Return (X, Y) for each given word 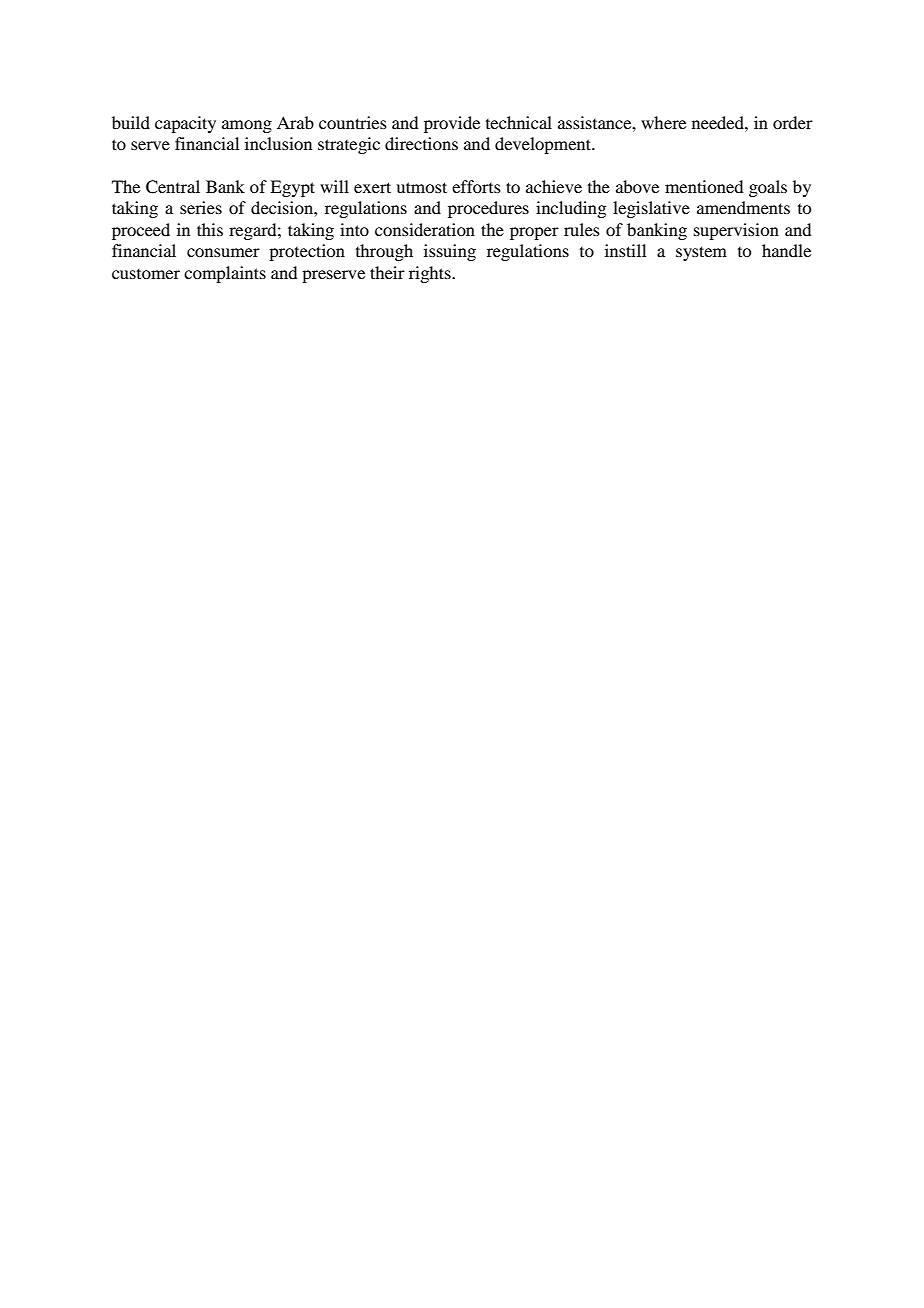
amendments (743, 207)
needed (719, 122)
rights (431, 274)
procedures (488, 209)
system (701, 253)
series (201, 207)
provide (452, 124)
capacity (185, 124)
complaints (225, 274)
